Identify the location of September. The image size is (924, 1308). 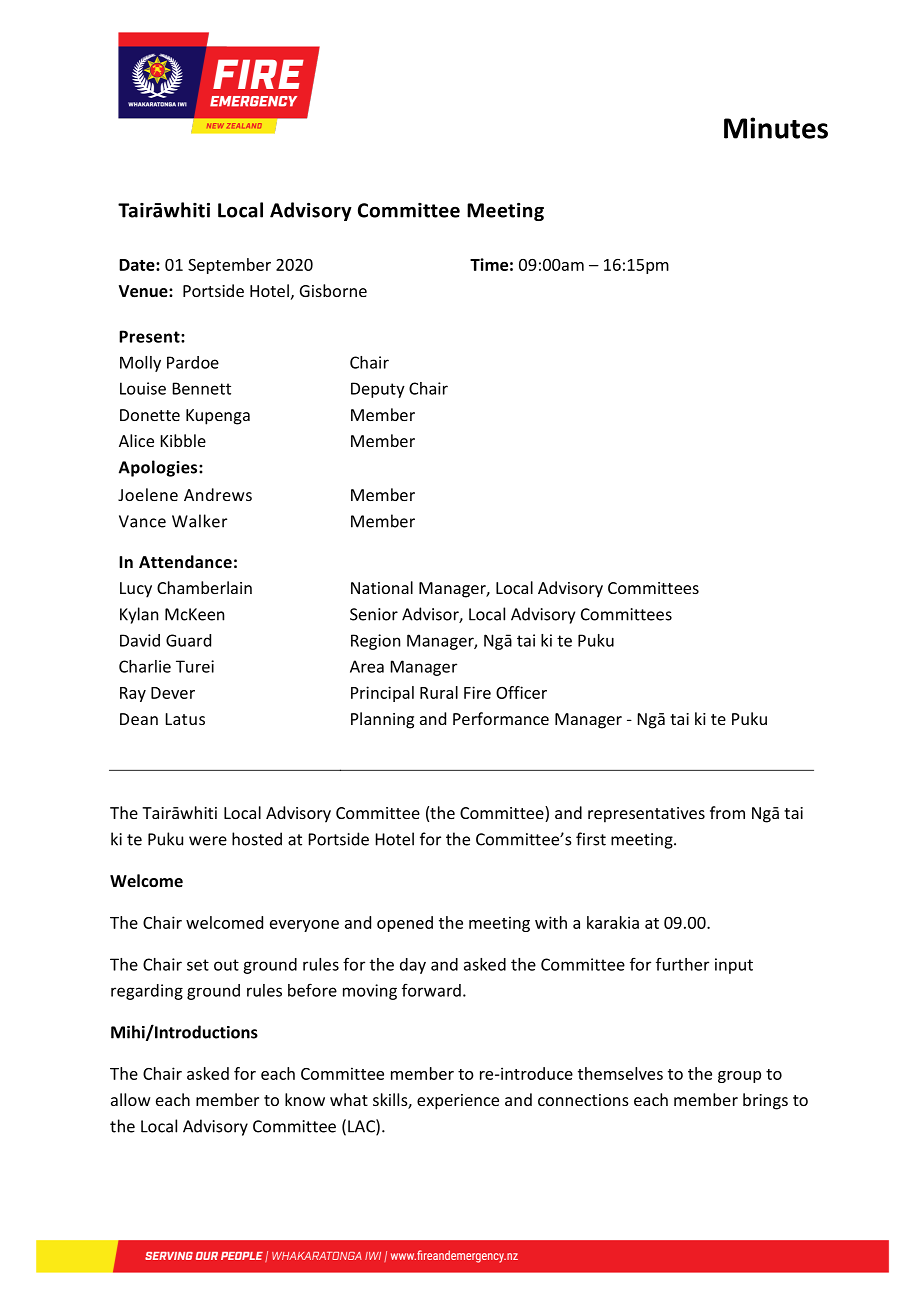
(229, 266).
